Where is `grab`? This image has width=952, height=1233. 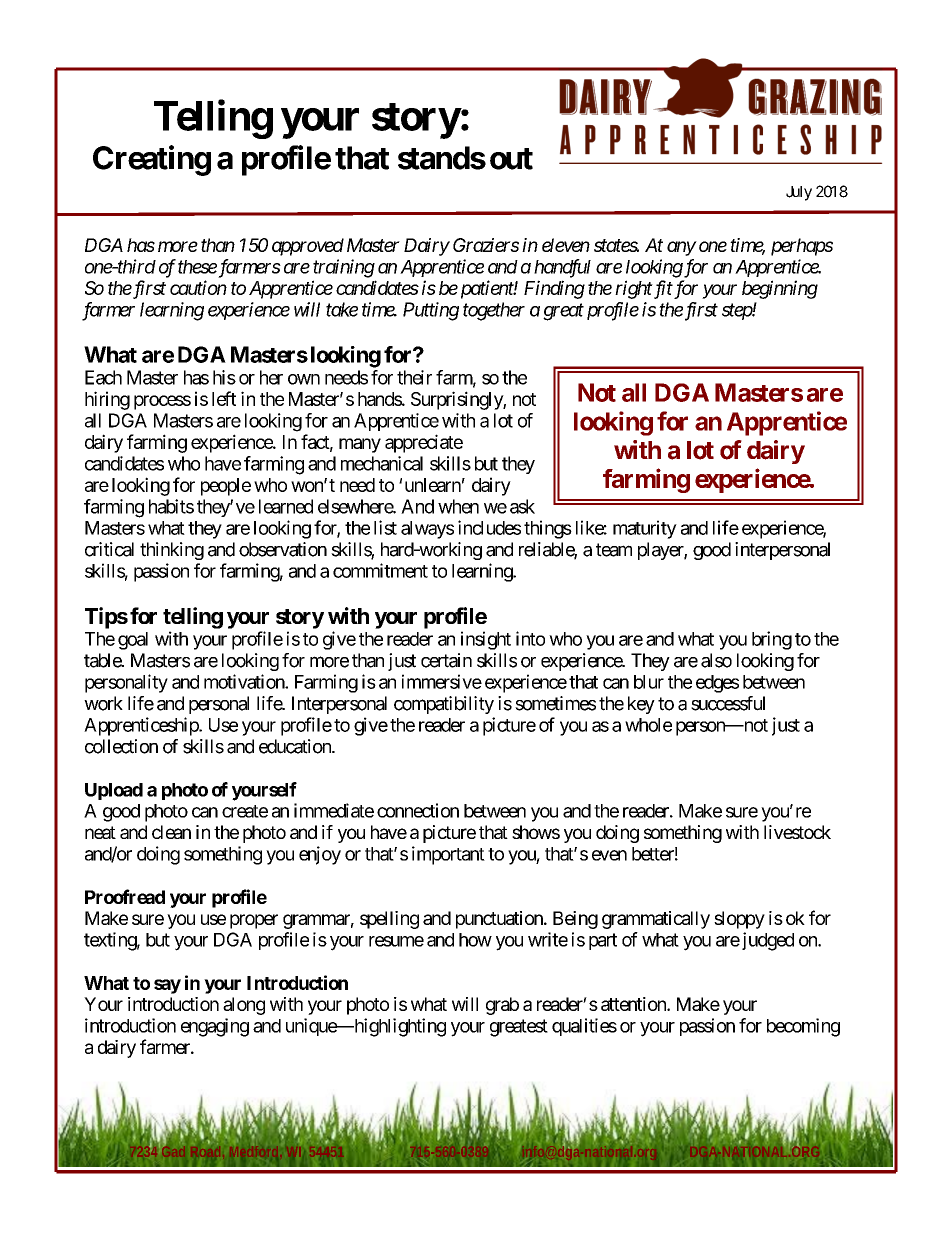 grab is located at coordinates (502, 1006).
